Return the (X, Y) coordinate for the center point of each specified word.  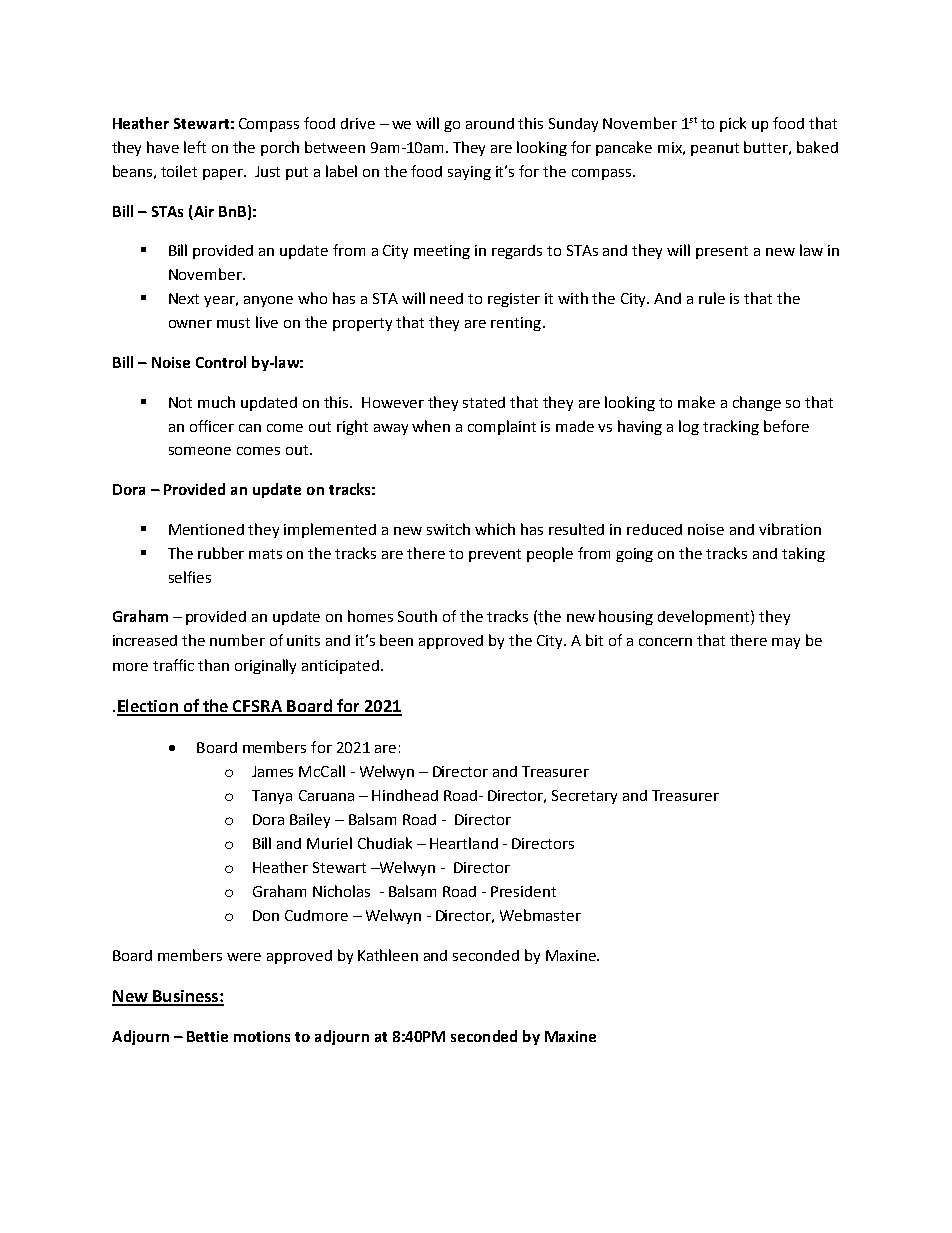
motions (262, 1036)
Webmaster (540, 915)
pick (733, 124)
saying (469, 173)
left (195, 147)
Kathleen (388, 955)
